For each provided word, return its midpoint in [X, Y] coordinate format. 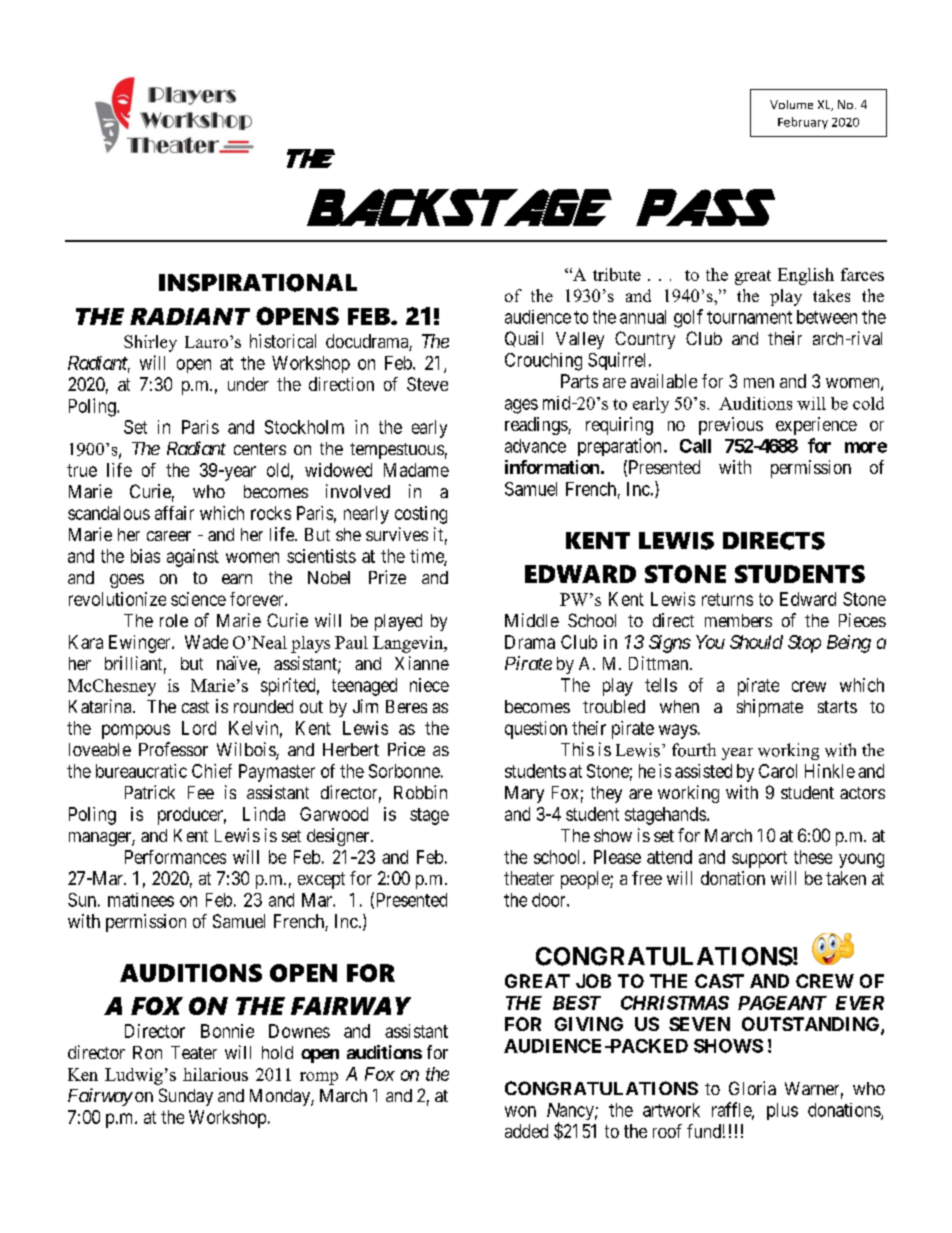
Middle [532, 620]
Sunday [186, 1097]
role [174, 620]
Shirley [150, 343]
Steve [427, 384]
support [759, 859]
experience [816, 426]
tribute [617, 274]
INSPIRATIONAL [258, 283]
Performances [175, 857]
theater [529, 878]
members [738, 620]
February [803, 123]
